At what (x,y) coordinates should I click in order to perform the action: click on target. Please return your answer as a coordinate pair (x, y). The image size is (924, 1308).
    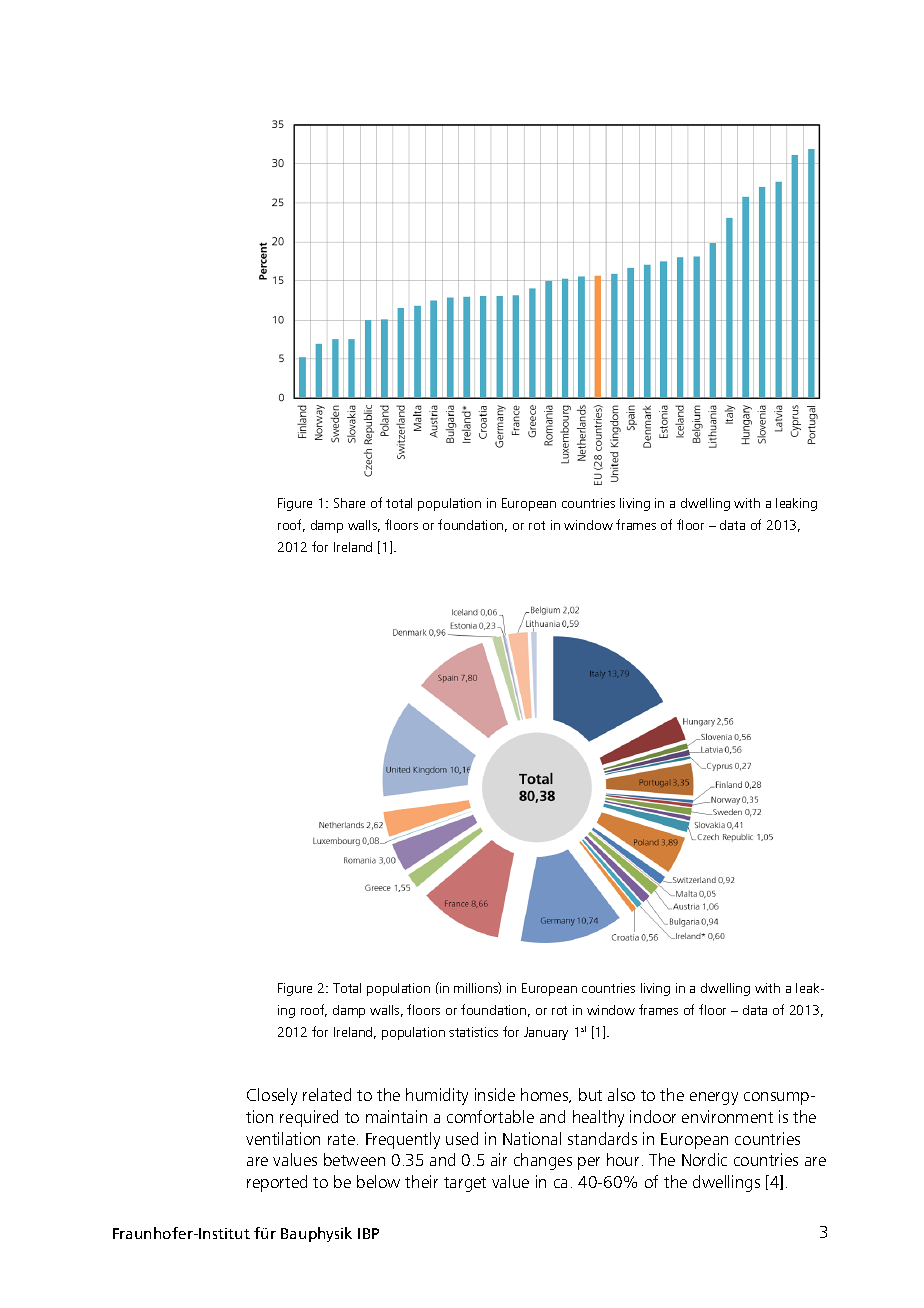
    Looking at the image, I should click on (465, 1184).
